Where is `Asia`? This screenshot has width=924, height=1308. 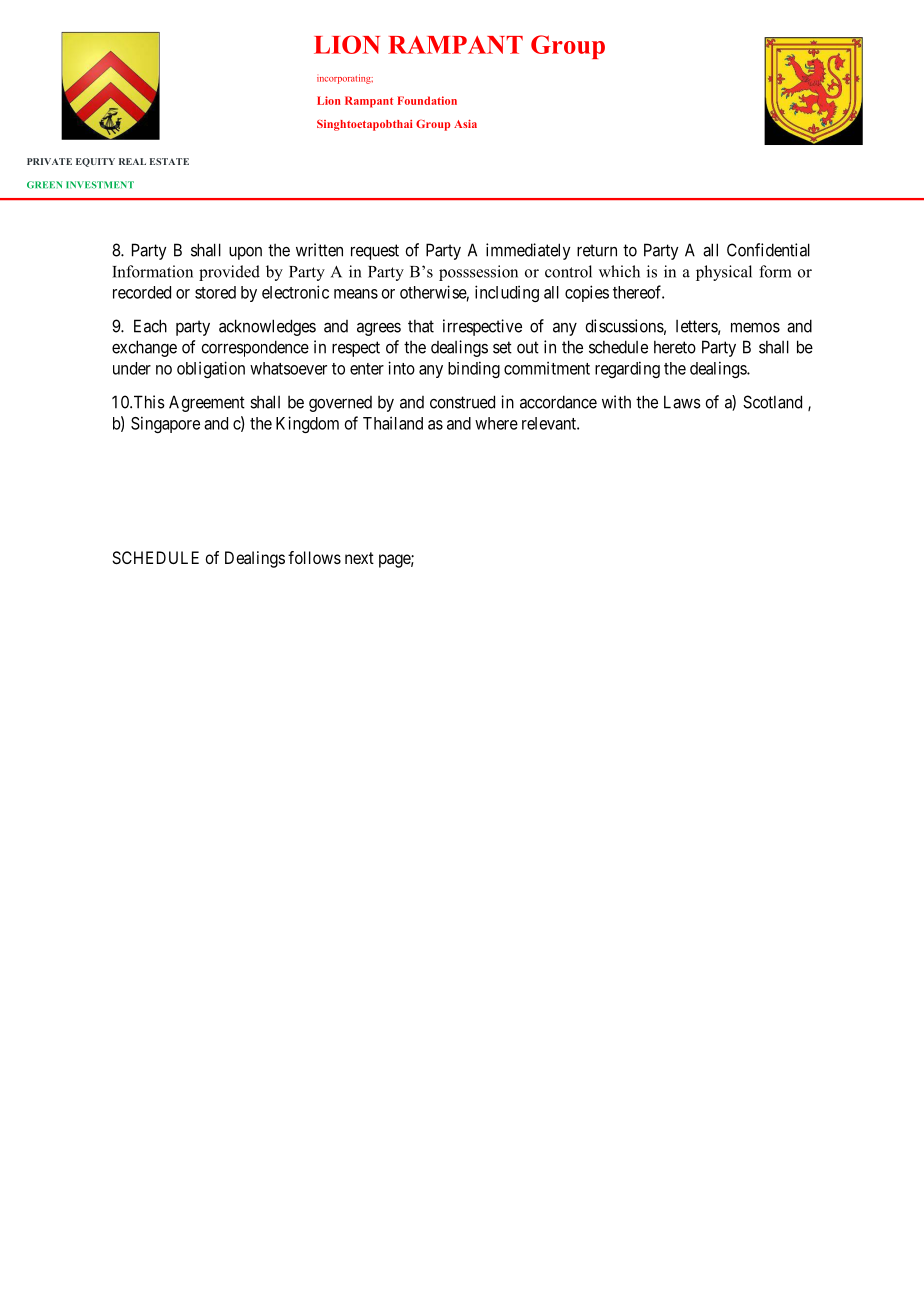
Asia is located at coordinates (465, 124).
